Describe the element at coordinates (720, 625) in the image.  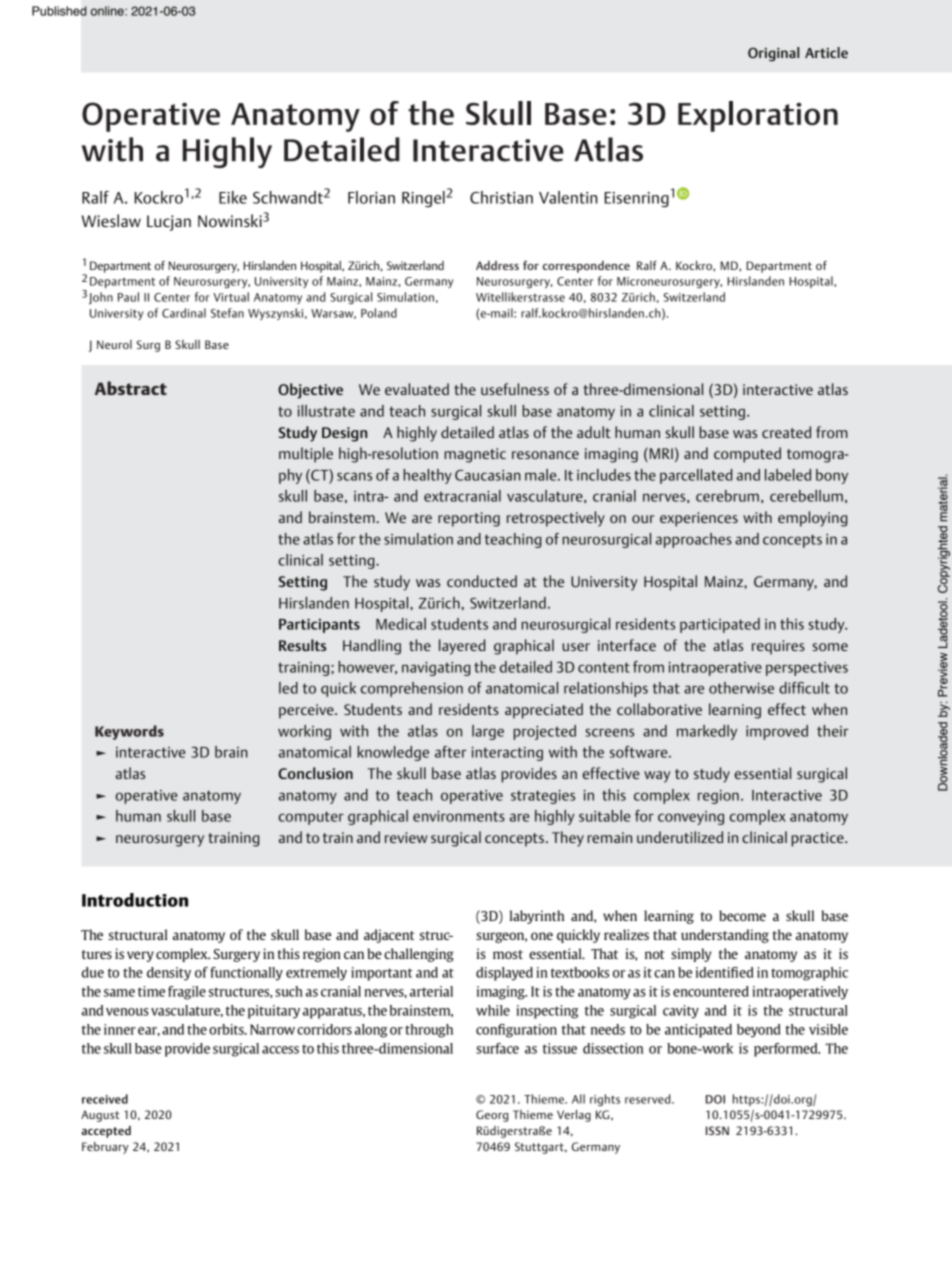
I see `participated` at that location.
